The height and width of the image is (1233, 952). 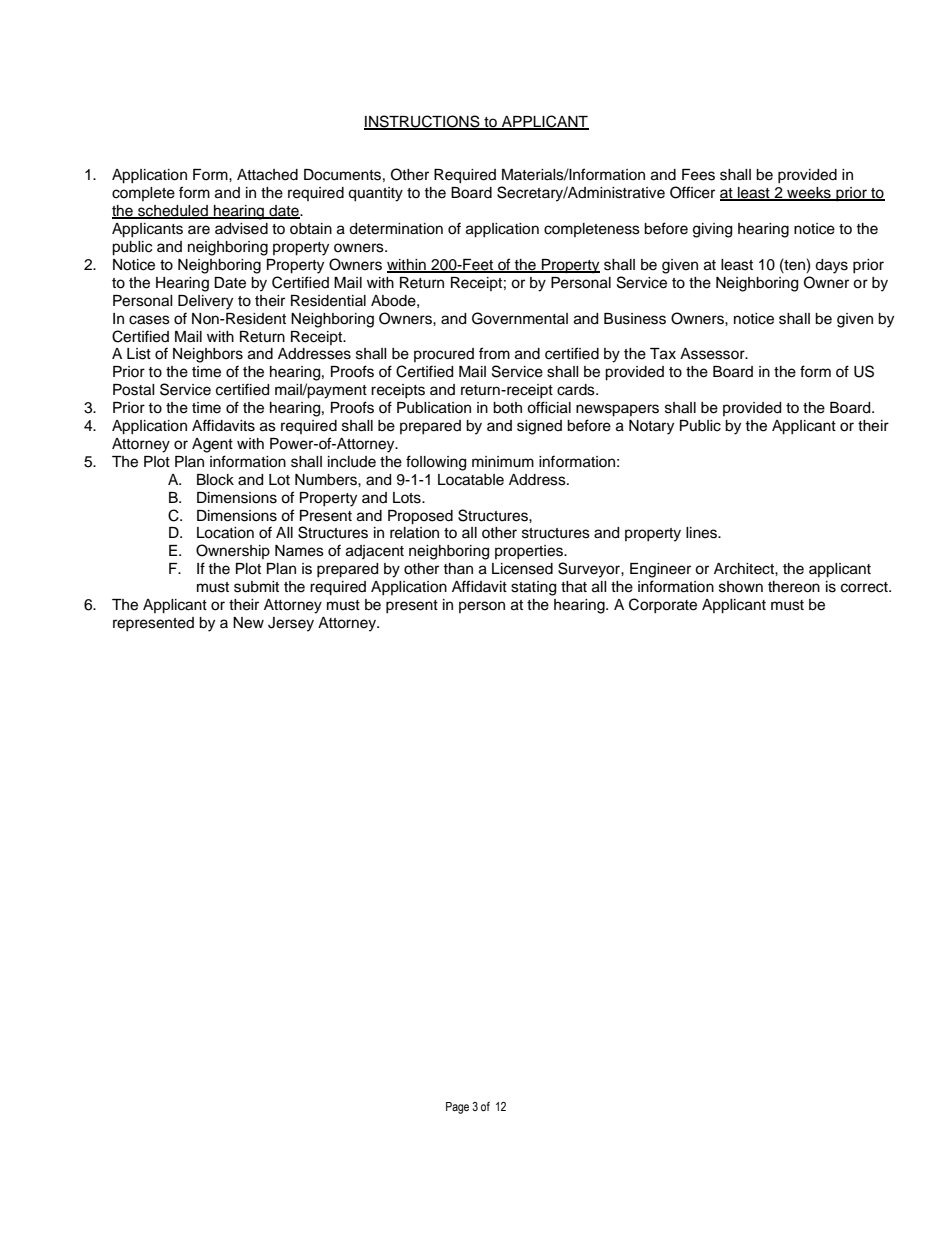 What do you see at coordinates (423, 122) in the image?
I see `INSTRUCTIONS` at bounding box center [423, 122].
